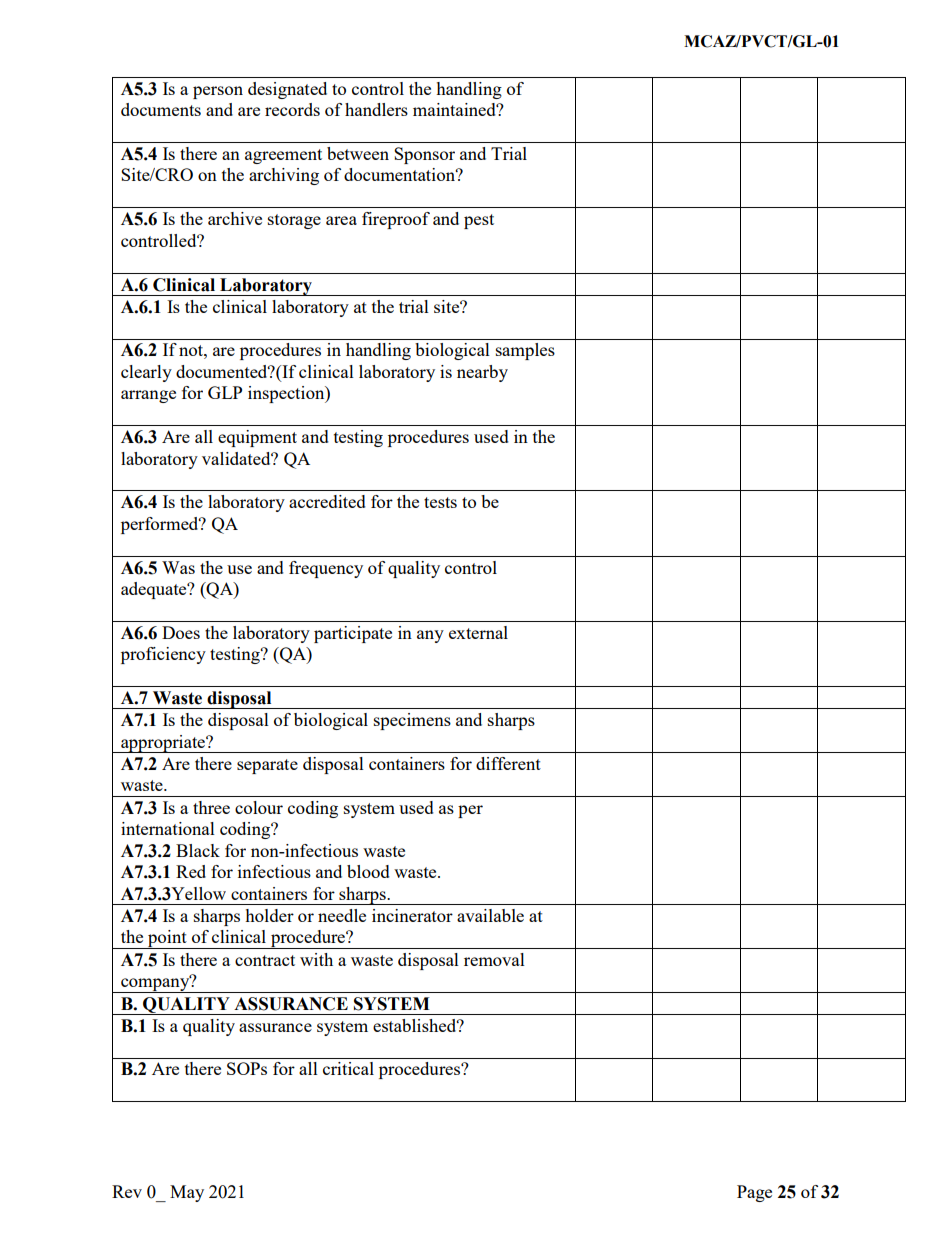  What do you see at coordinates (482, 373) in the screenshot?
I see `nearby` at bounding box center [482, 373].
